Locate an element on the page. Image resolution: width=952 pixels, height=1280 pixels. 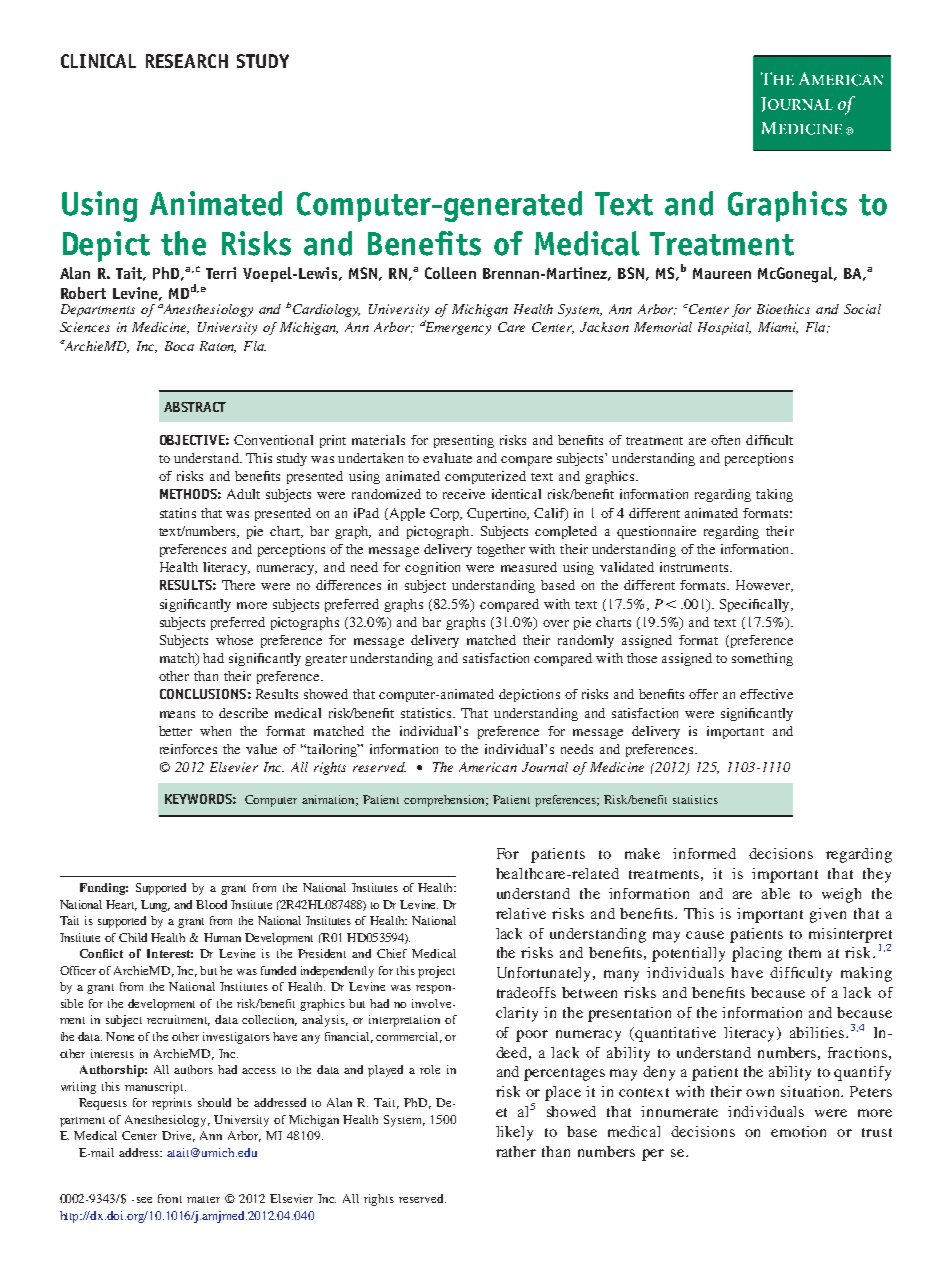
often is located at coordinates (725, 440).
